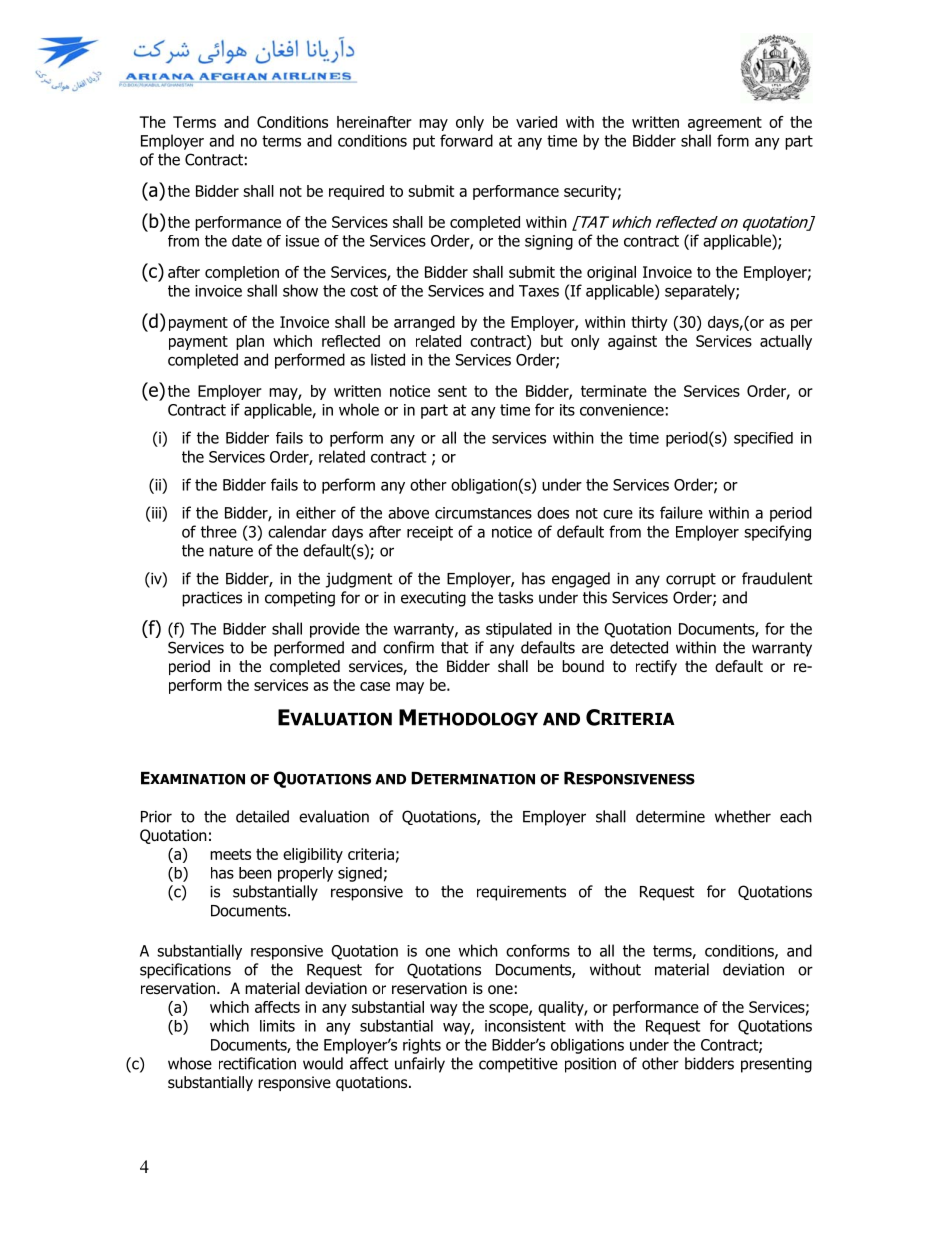  I want to click on agreement, so click(725, 124).
